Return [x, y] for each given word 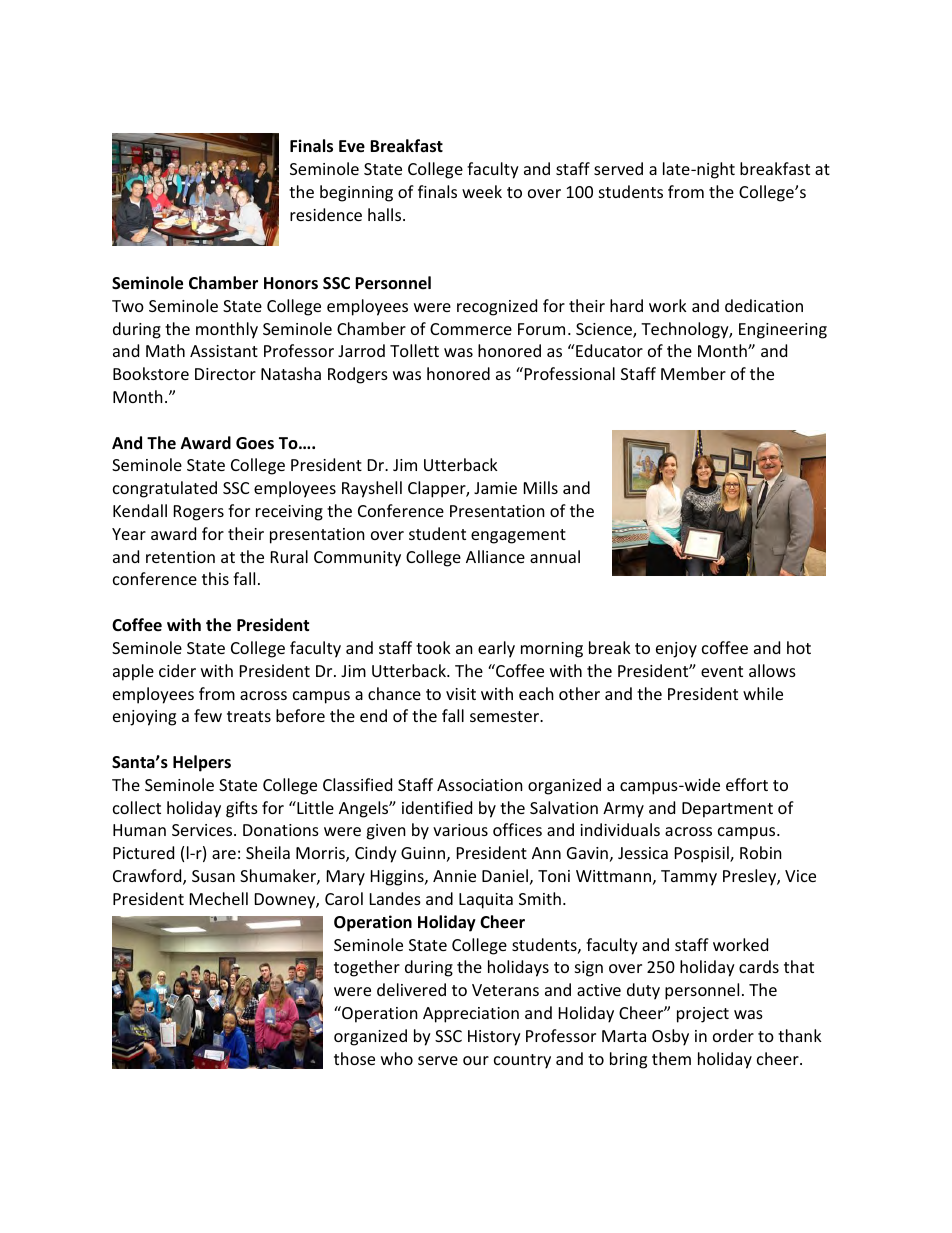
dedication [764, 305]
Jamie [495, 488]
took [433, 647]
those [354, 1058]
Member [693, 373]
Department [727, 810]
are [224, 854]
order [733, 1035]
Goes [255, 443]
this [215, 578]
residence [326, 214]
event [722, 671]
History [494, 1038]
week [482, 191]
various [460, 830]
